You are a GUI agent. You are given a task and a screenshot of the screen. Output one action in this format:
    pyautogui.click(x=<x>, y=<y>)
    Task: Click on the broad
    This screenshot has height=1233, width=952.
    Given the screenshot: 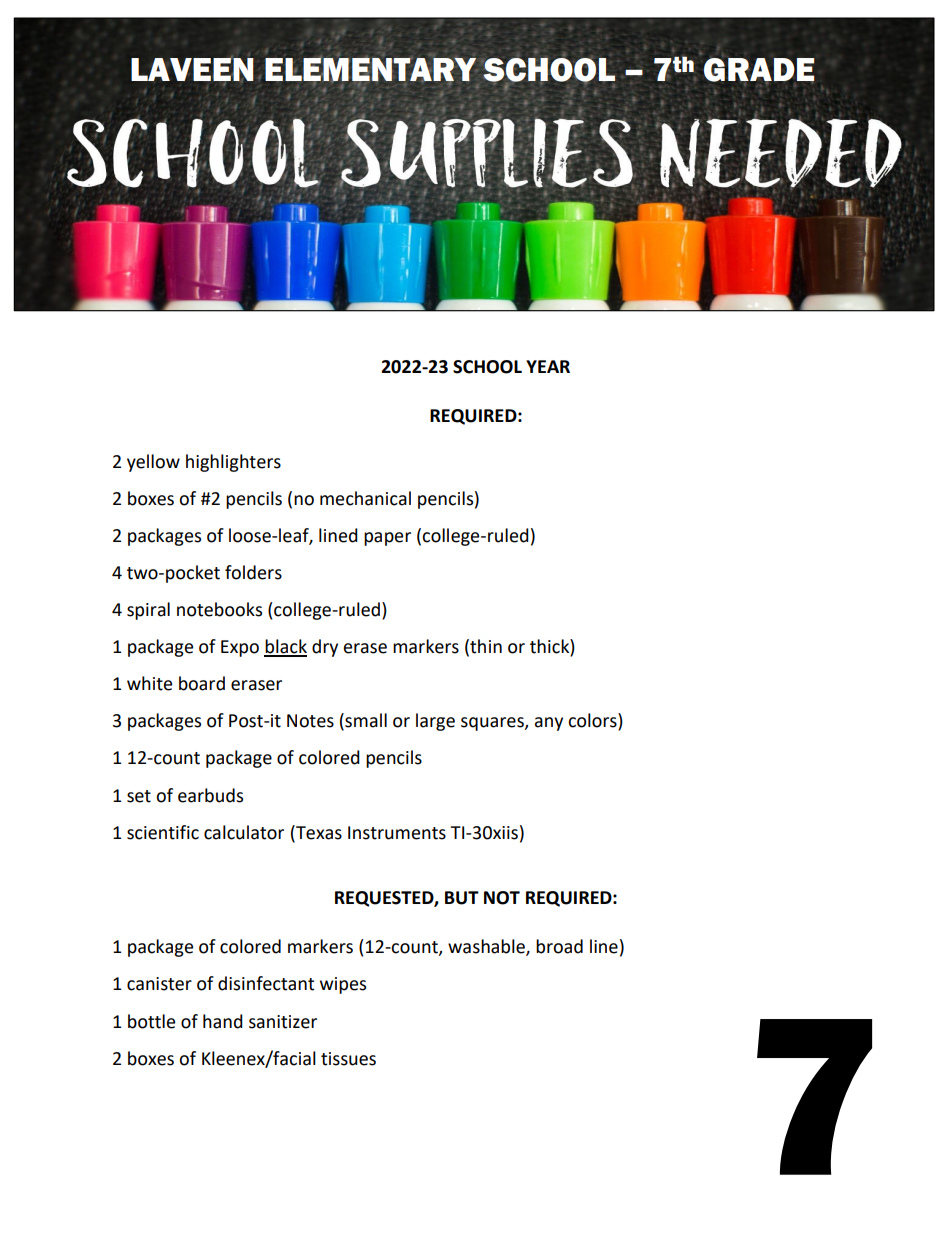 What is the action you would take?
    pyautogui.click(x=559, y=946)
